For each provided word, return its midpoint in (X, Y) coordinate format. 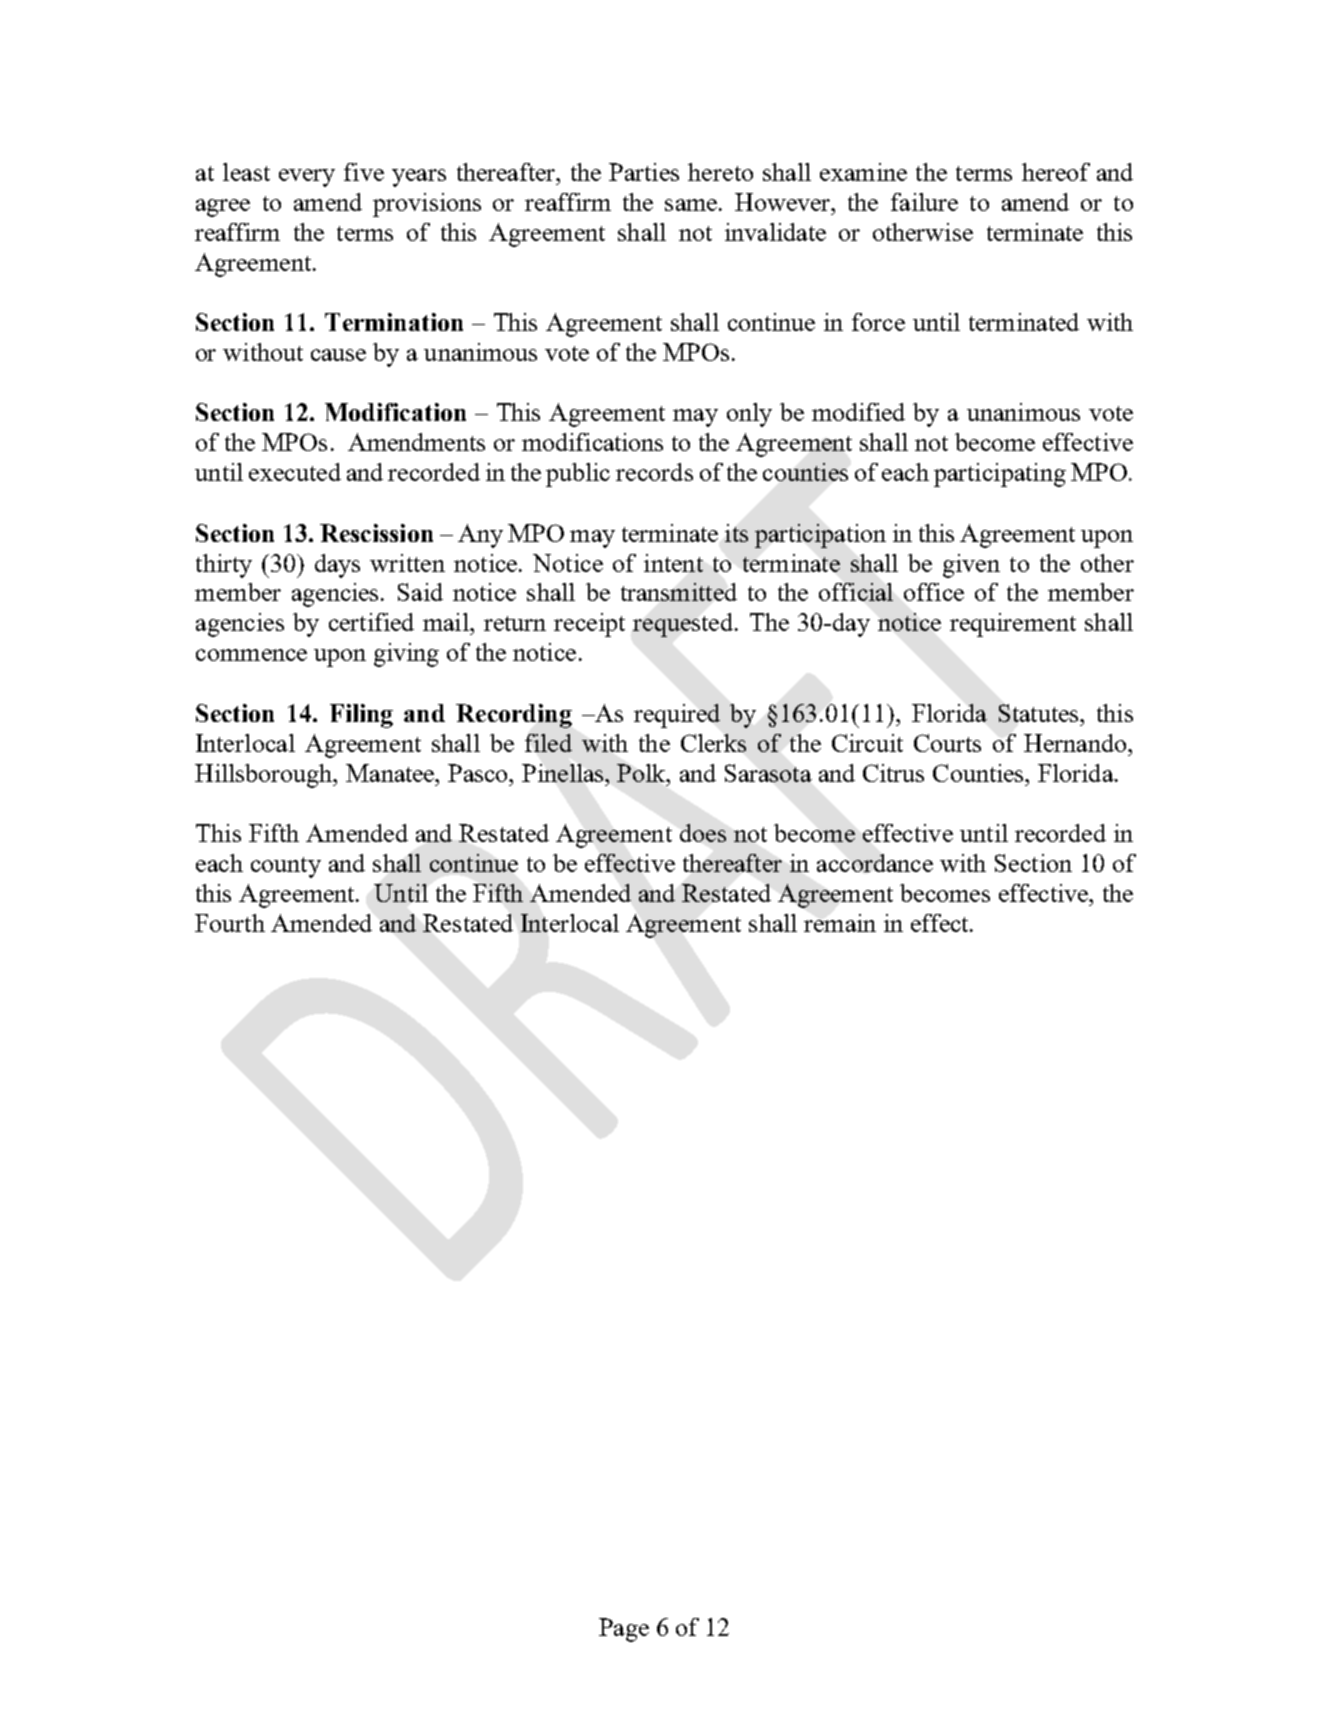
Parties (644, 172)
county (286, 867)
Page (624, 1630)
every (307, 178)
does (703, 833)
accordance (875, 863)
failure (924, 202)
